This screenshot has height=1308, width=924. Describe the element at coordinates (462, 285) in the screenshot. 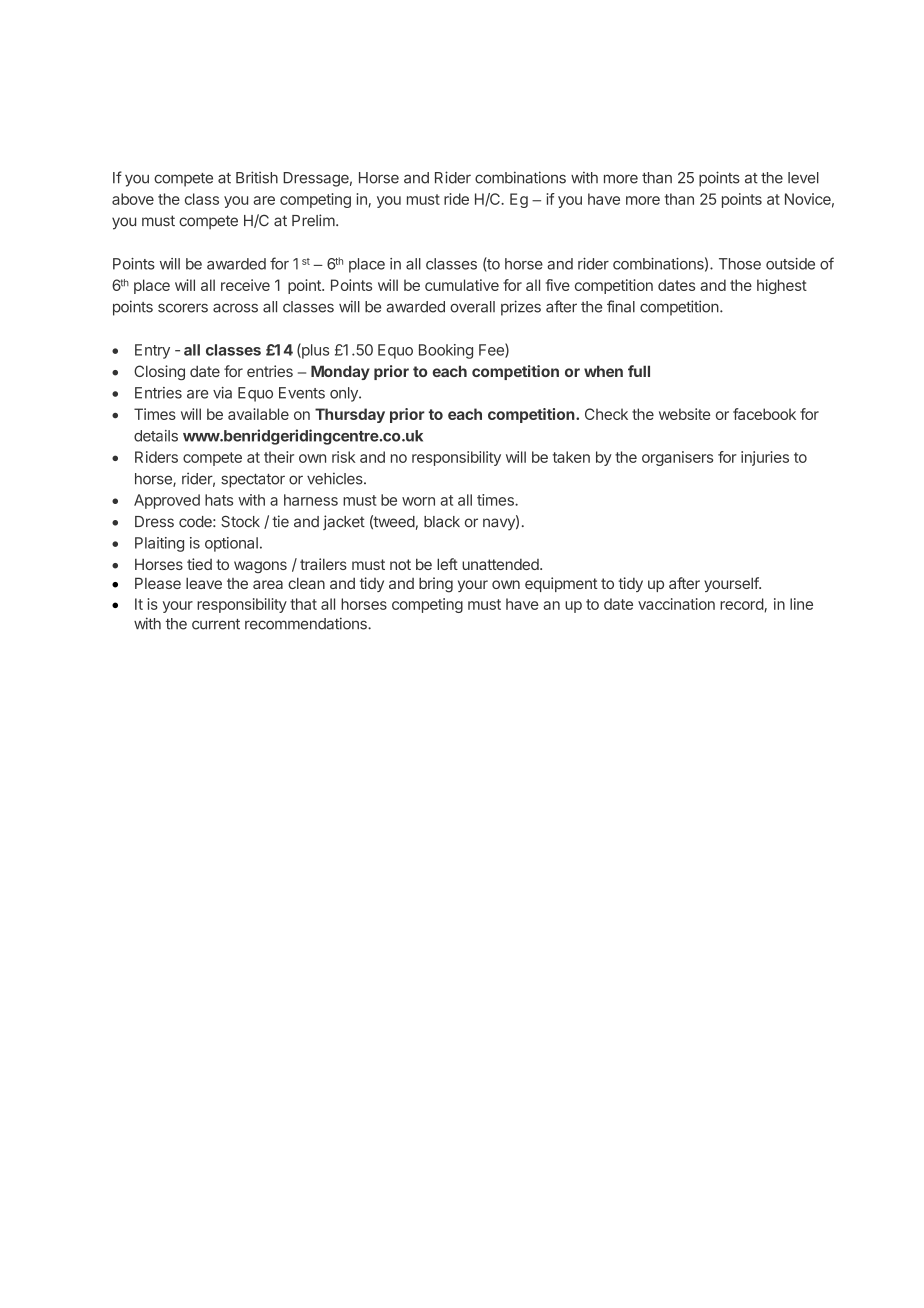

I see `cumulative` at that location.
